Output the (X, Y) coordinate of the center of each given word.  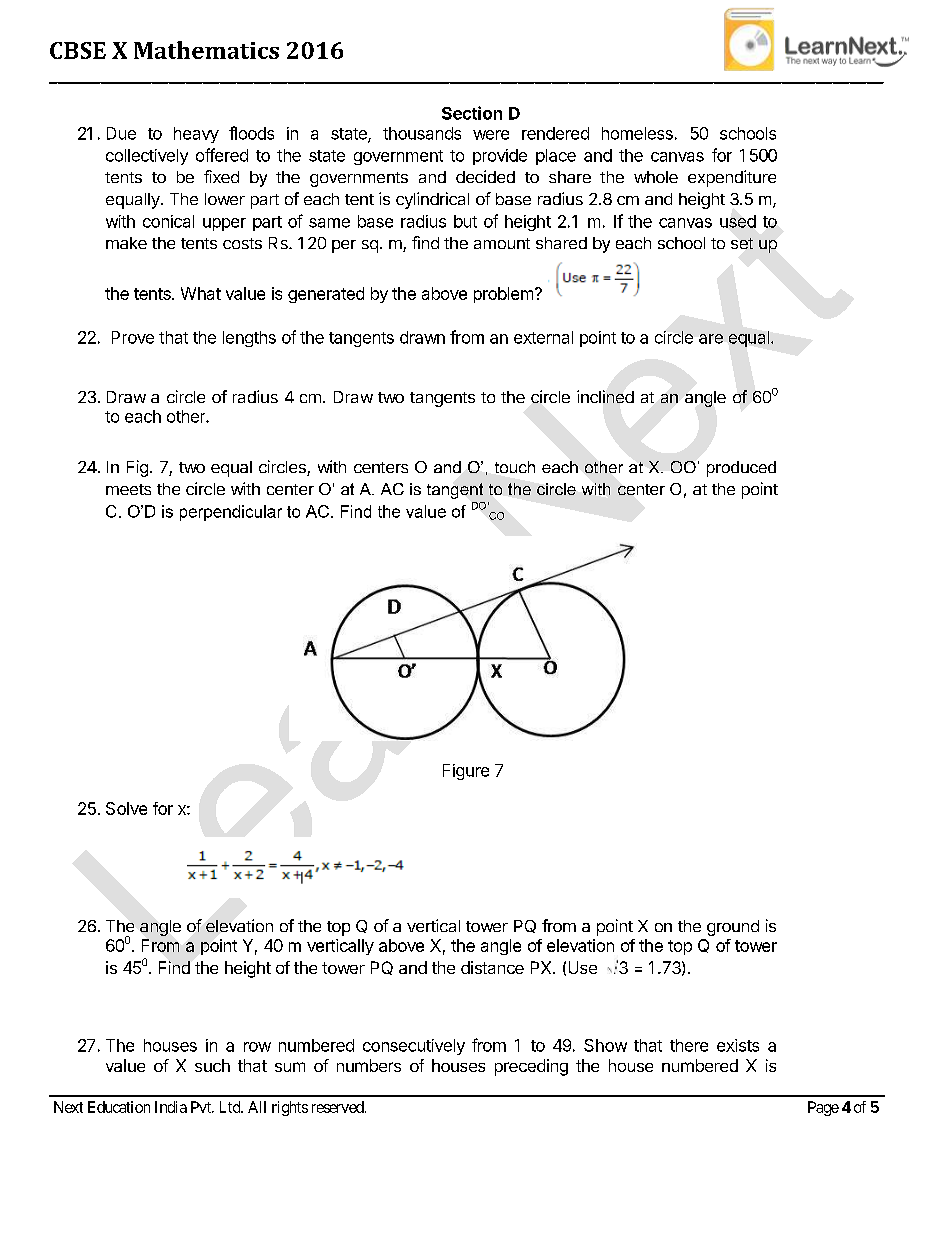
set (742, 243)
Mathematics (206, 50)
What (201, 293)
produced (741, 469)
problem (503, 295)
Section (472, 113)
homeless (637, 133)
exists (738, 1045)
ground (733, 928)
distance (492, 967)
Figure (466, 772)
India (171, 1107)
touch (515, 467)
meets (128, 489)
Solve (126, 808)
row (257, 1047)
